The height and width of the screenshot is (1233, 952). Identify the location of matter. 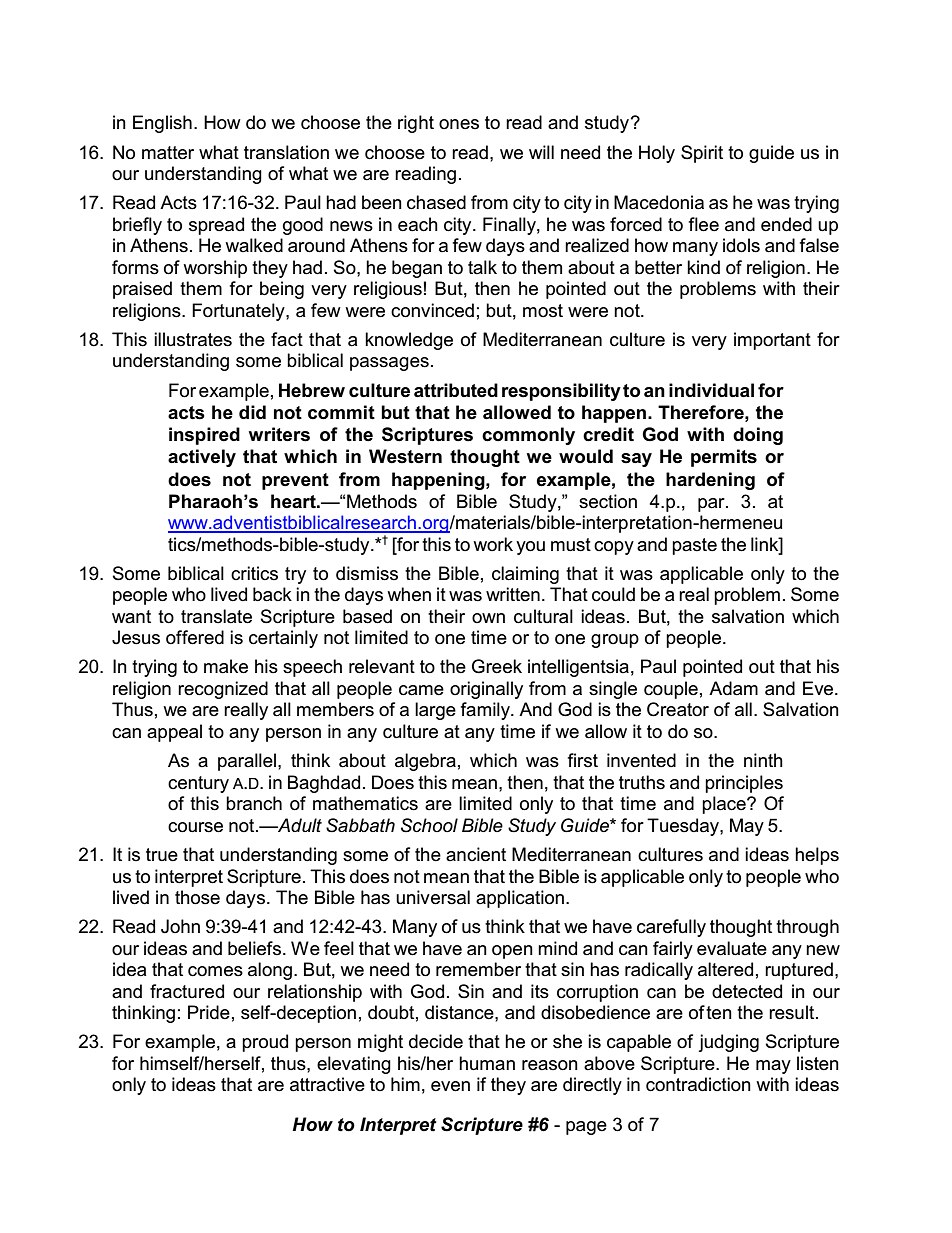
(168, 153).
